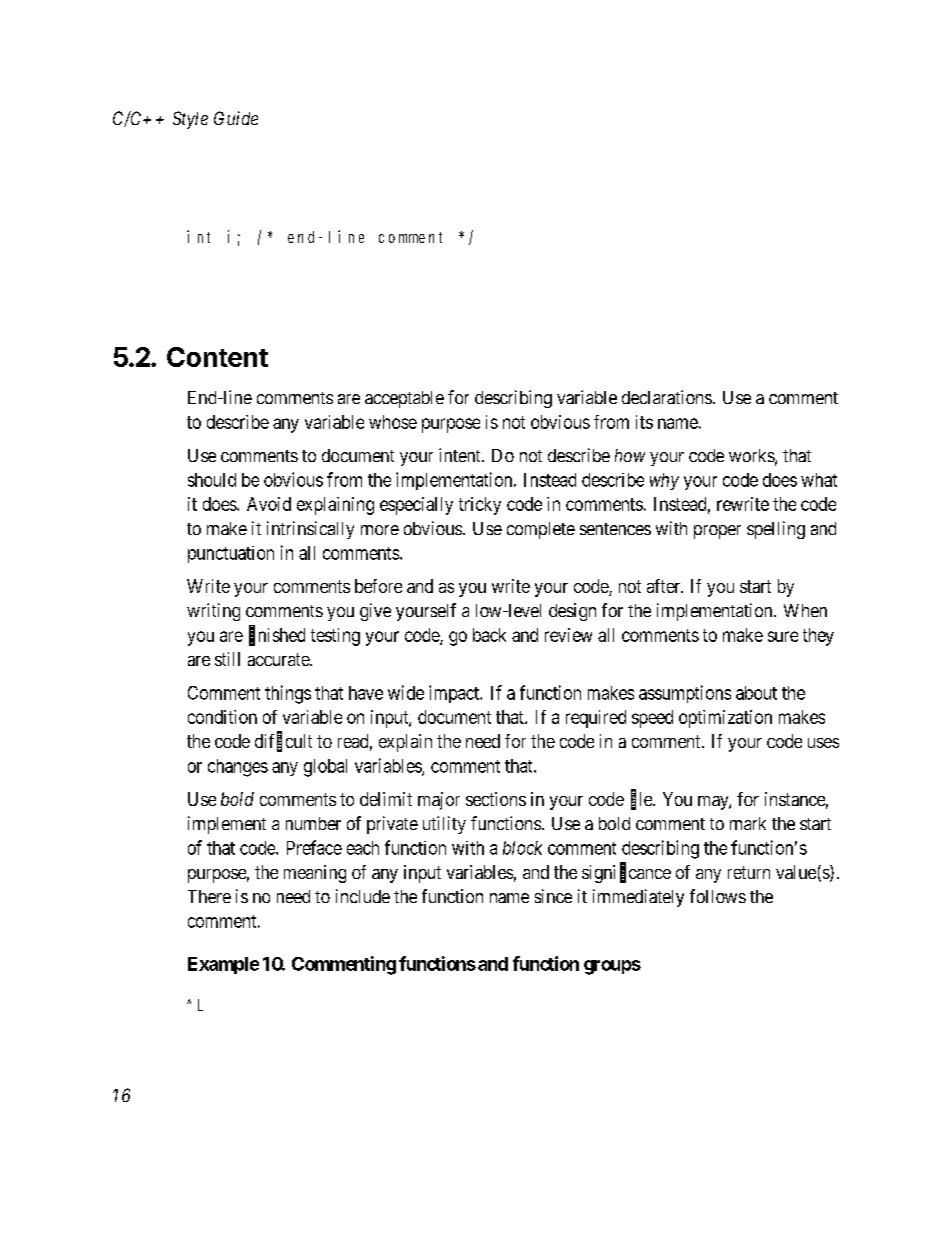 The width and height of the screenshot is (952, 1233). What do you see at coordinates (455, 694) in the screenshot?
I see `impact` at bounding box center [455, 694].
